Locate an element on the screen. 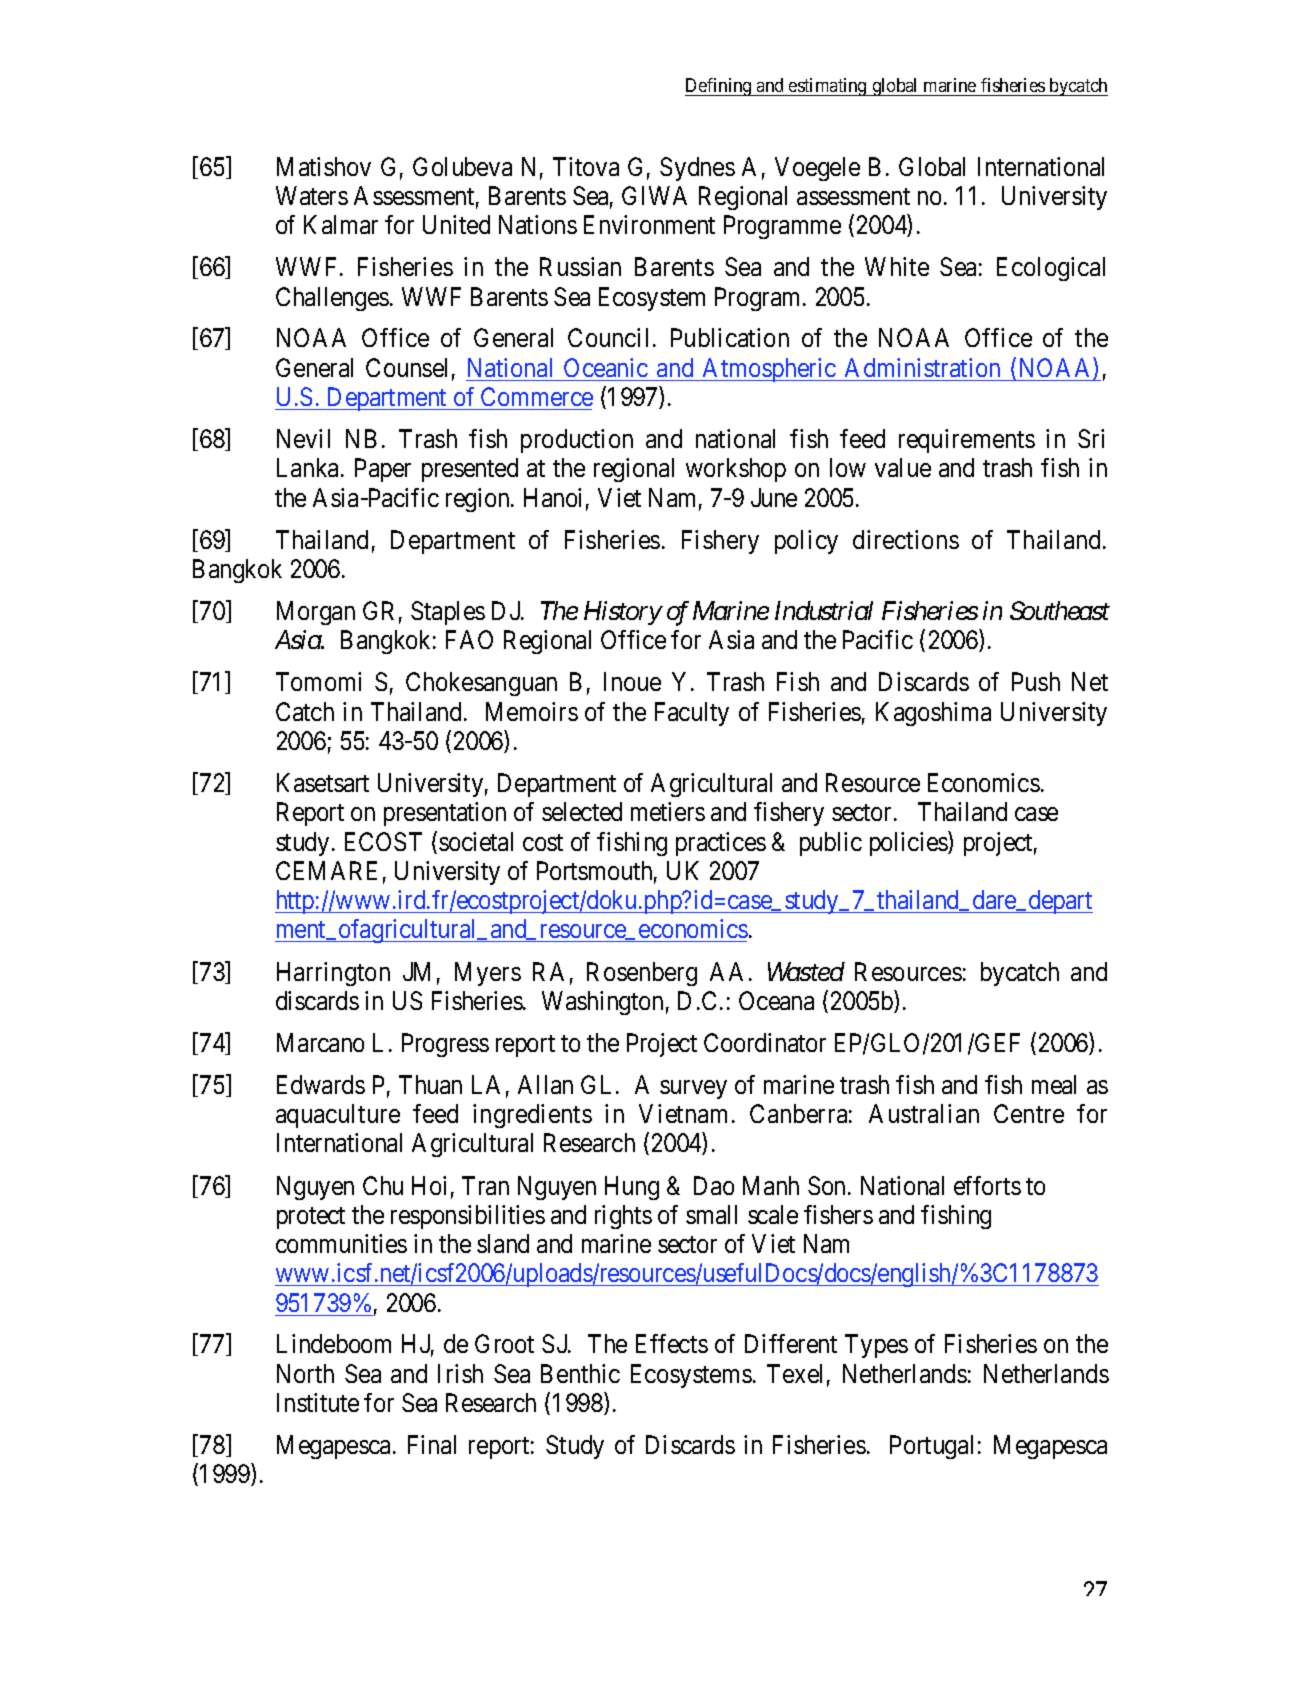  Final is located at coordinates (432, 1444).
